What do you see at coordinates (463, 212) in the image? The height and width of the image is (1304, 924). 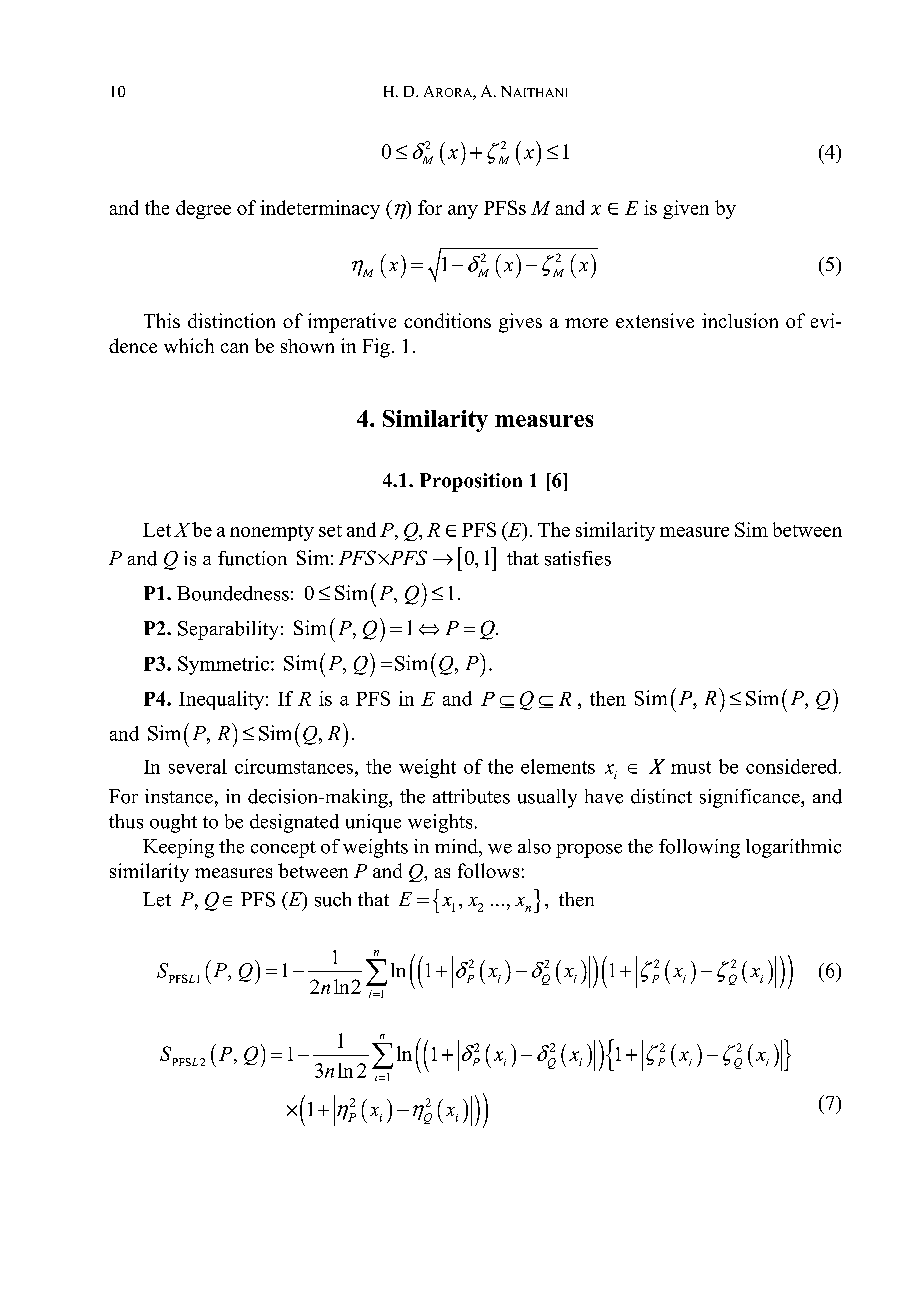 I see `any` at bounding box center [463, 212].
